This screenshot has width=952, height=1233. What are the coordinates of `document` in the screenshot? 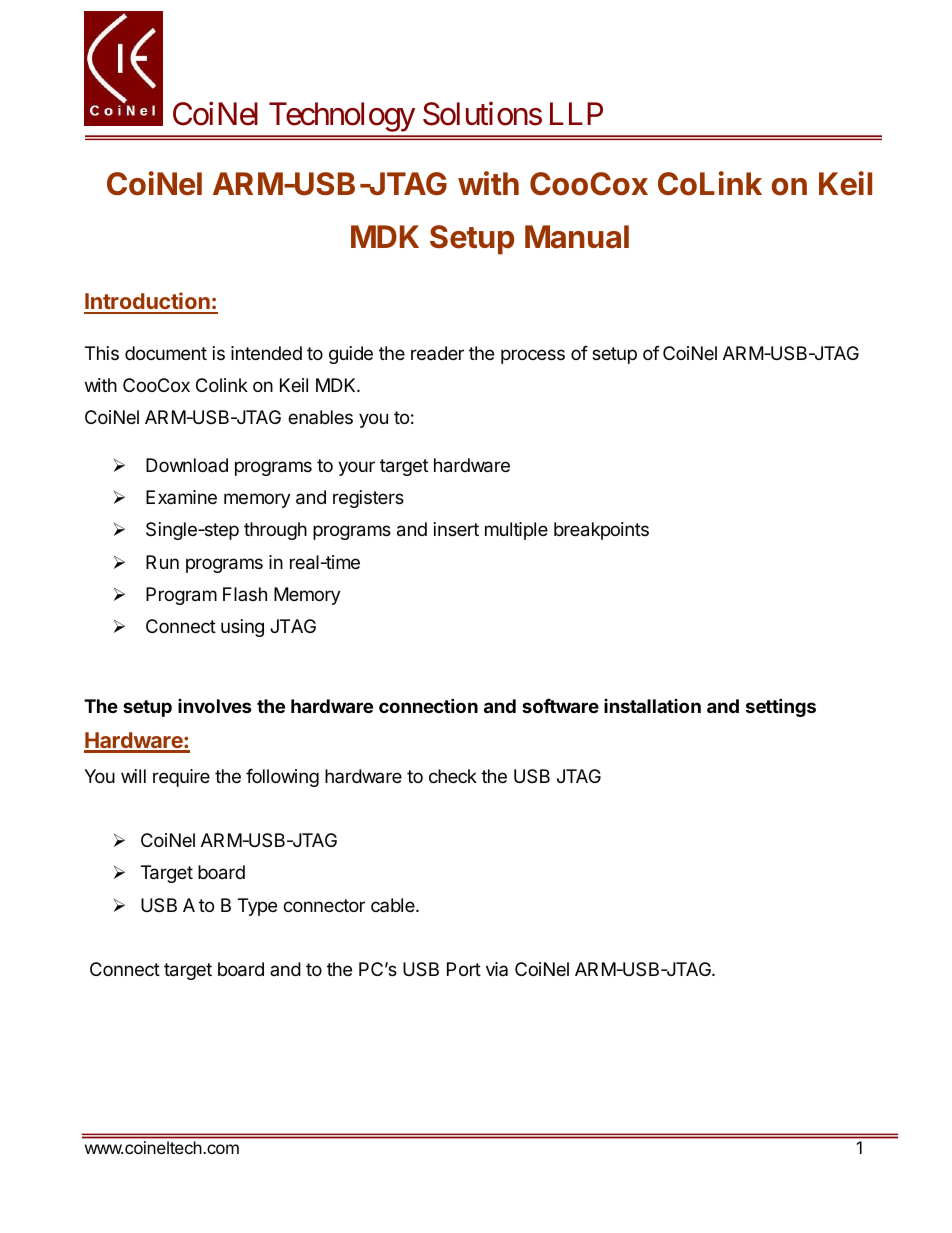 It's located at (166, 353).
